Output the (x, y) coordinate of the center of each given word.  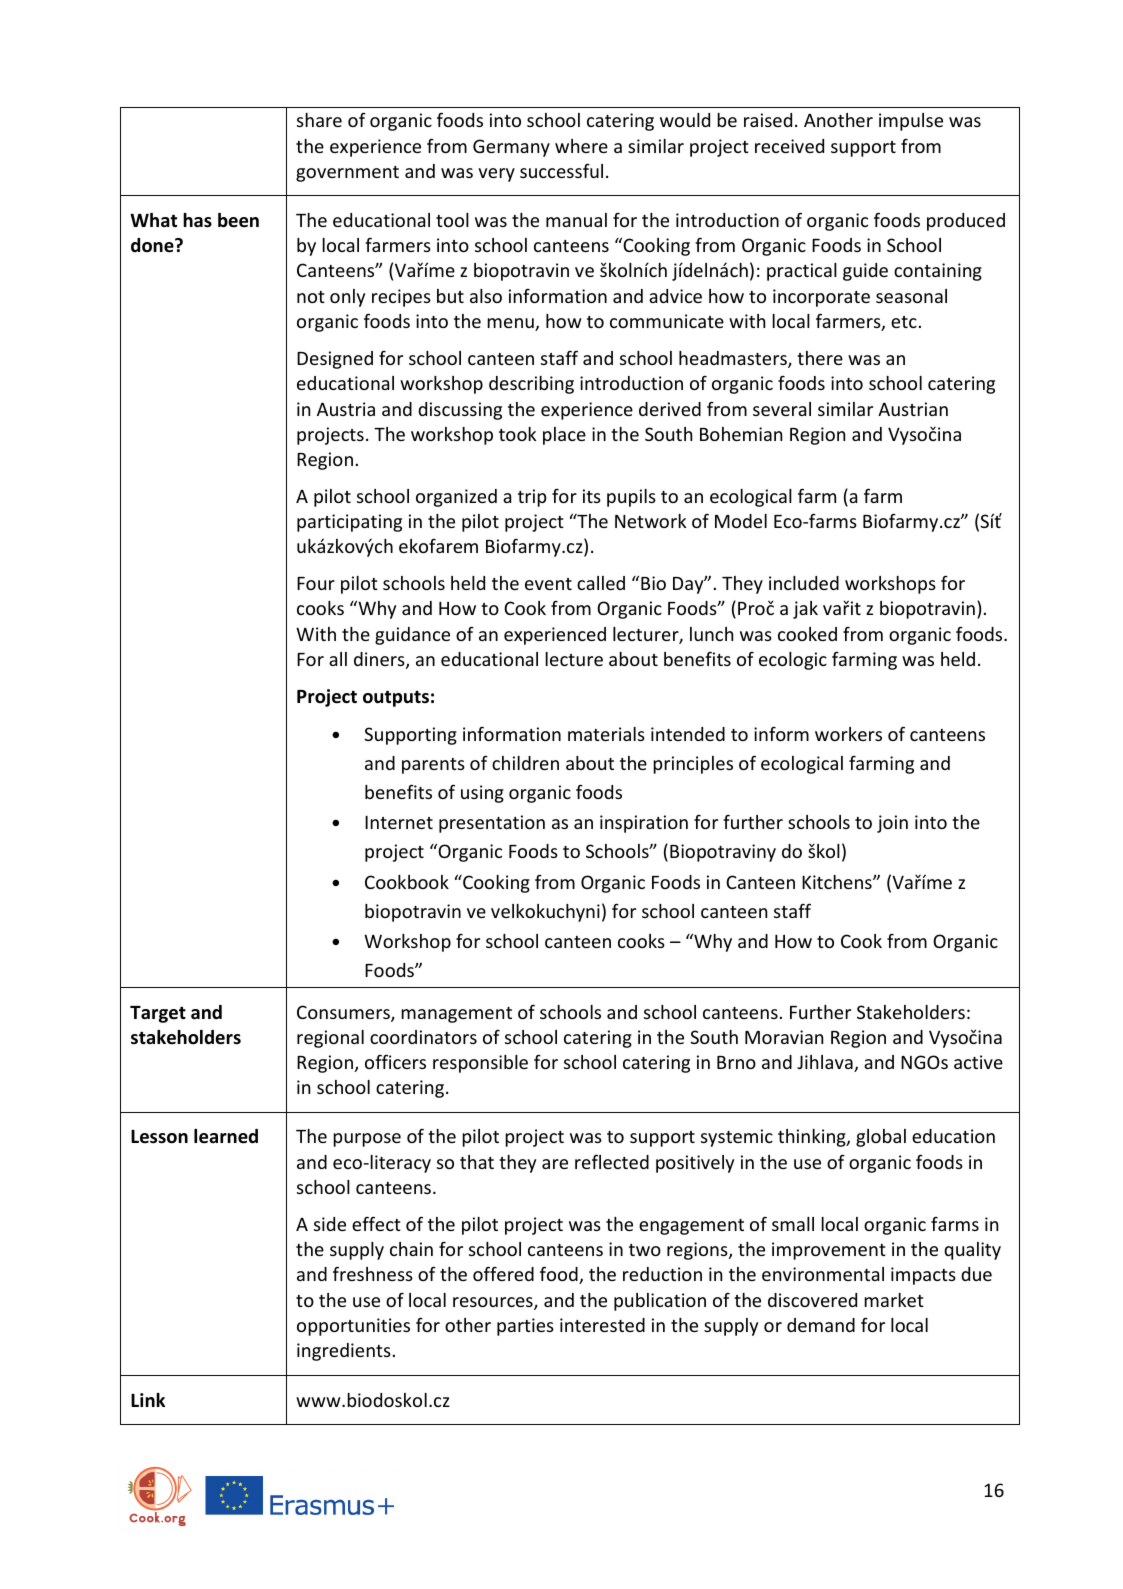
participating (349, 523)
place (564, 436)
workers (848, 734)
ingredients (344, 1352)
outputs (396, 698)
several (782, 409)
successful (561, 170)
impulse (911, 122)
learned (226, 1136)
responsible (480, 1064)
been (238, 220)
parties (525, 1327)
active (978, 1062)
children (525, 763)
